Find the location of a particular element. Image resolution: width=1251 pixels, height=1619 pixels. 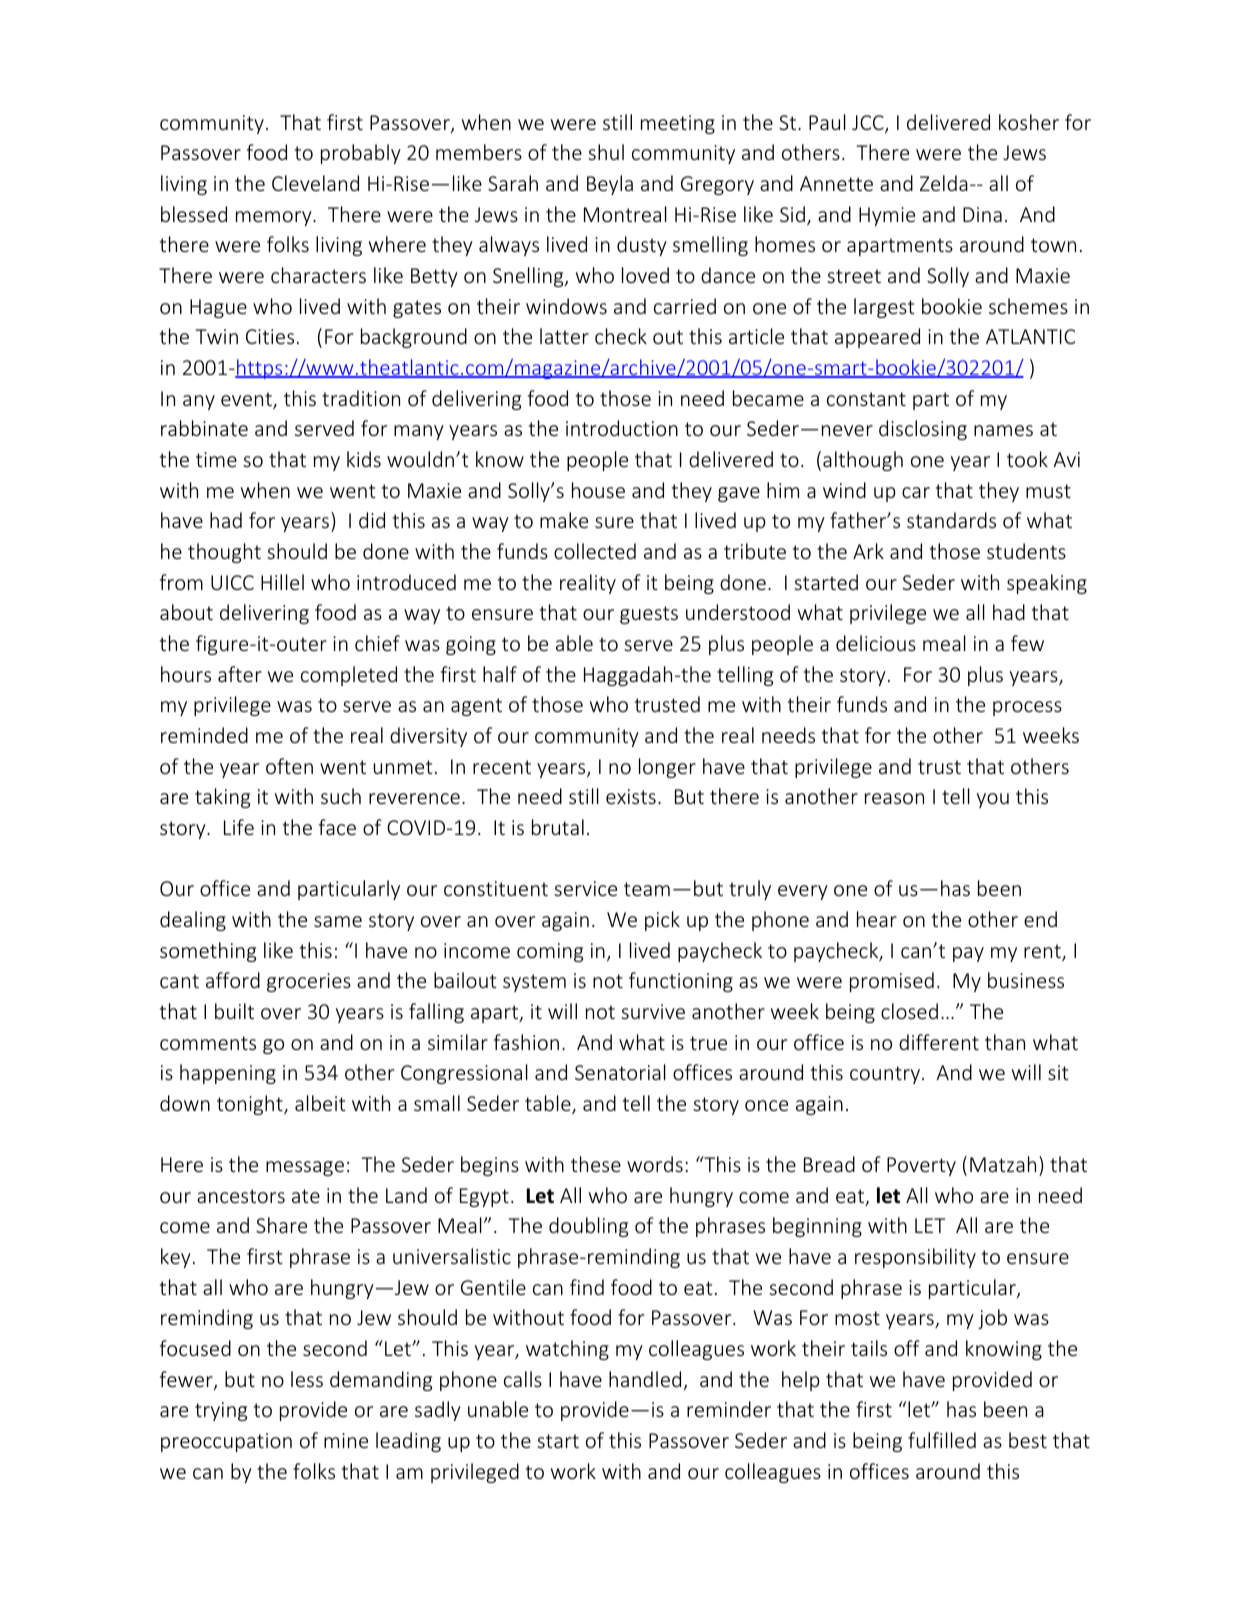

memory is located at coordinates (275, 218).
